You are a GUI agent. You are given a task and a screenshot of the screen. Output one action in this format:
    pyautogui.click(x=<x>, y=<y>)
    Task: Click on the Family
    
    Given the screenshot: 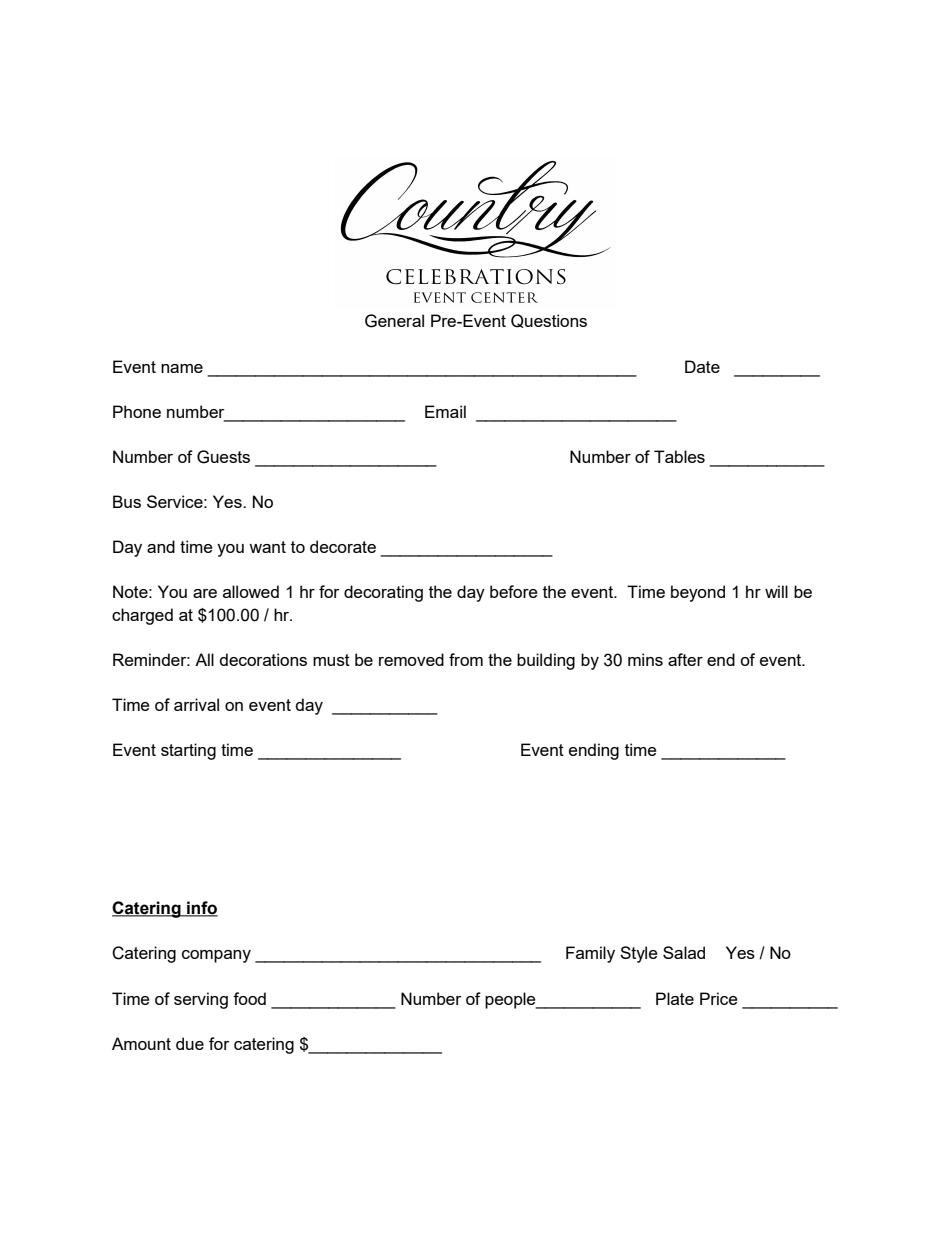 What is the action you would take?
    pyautogui.click(x=590, y=954)
